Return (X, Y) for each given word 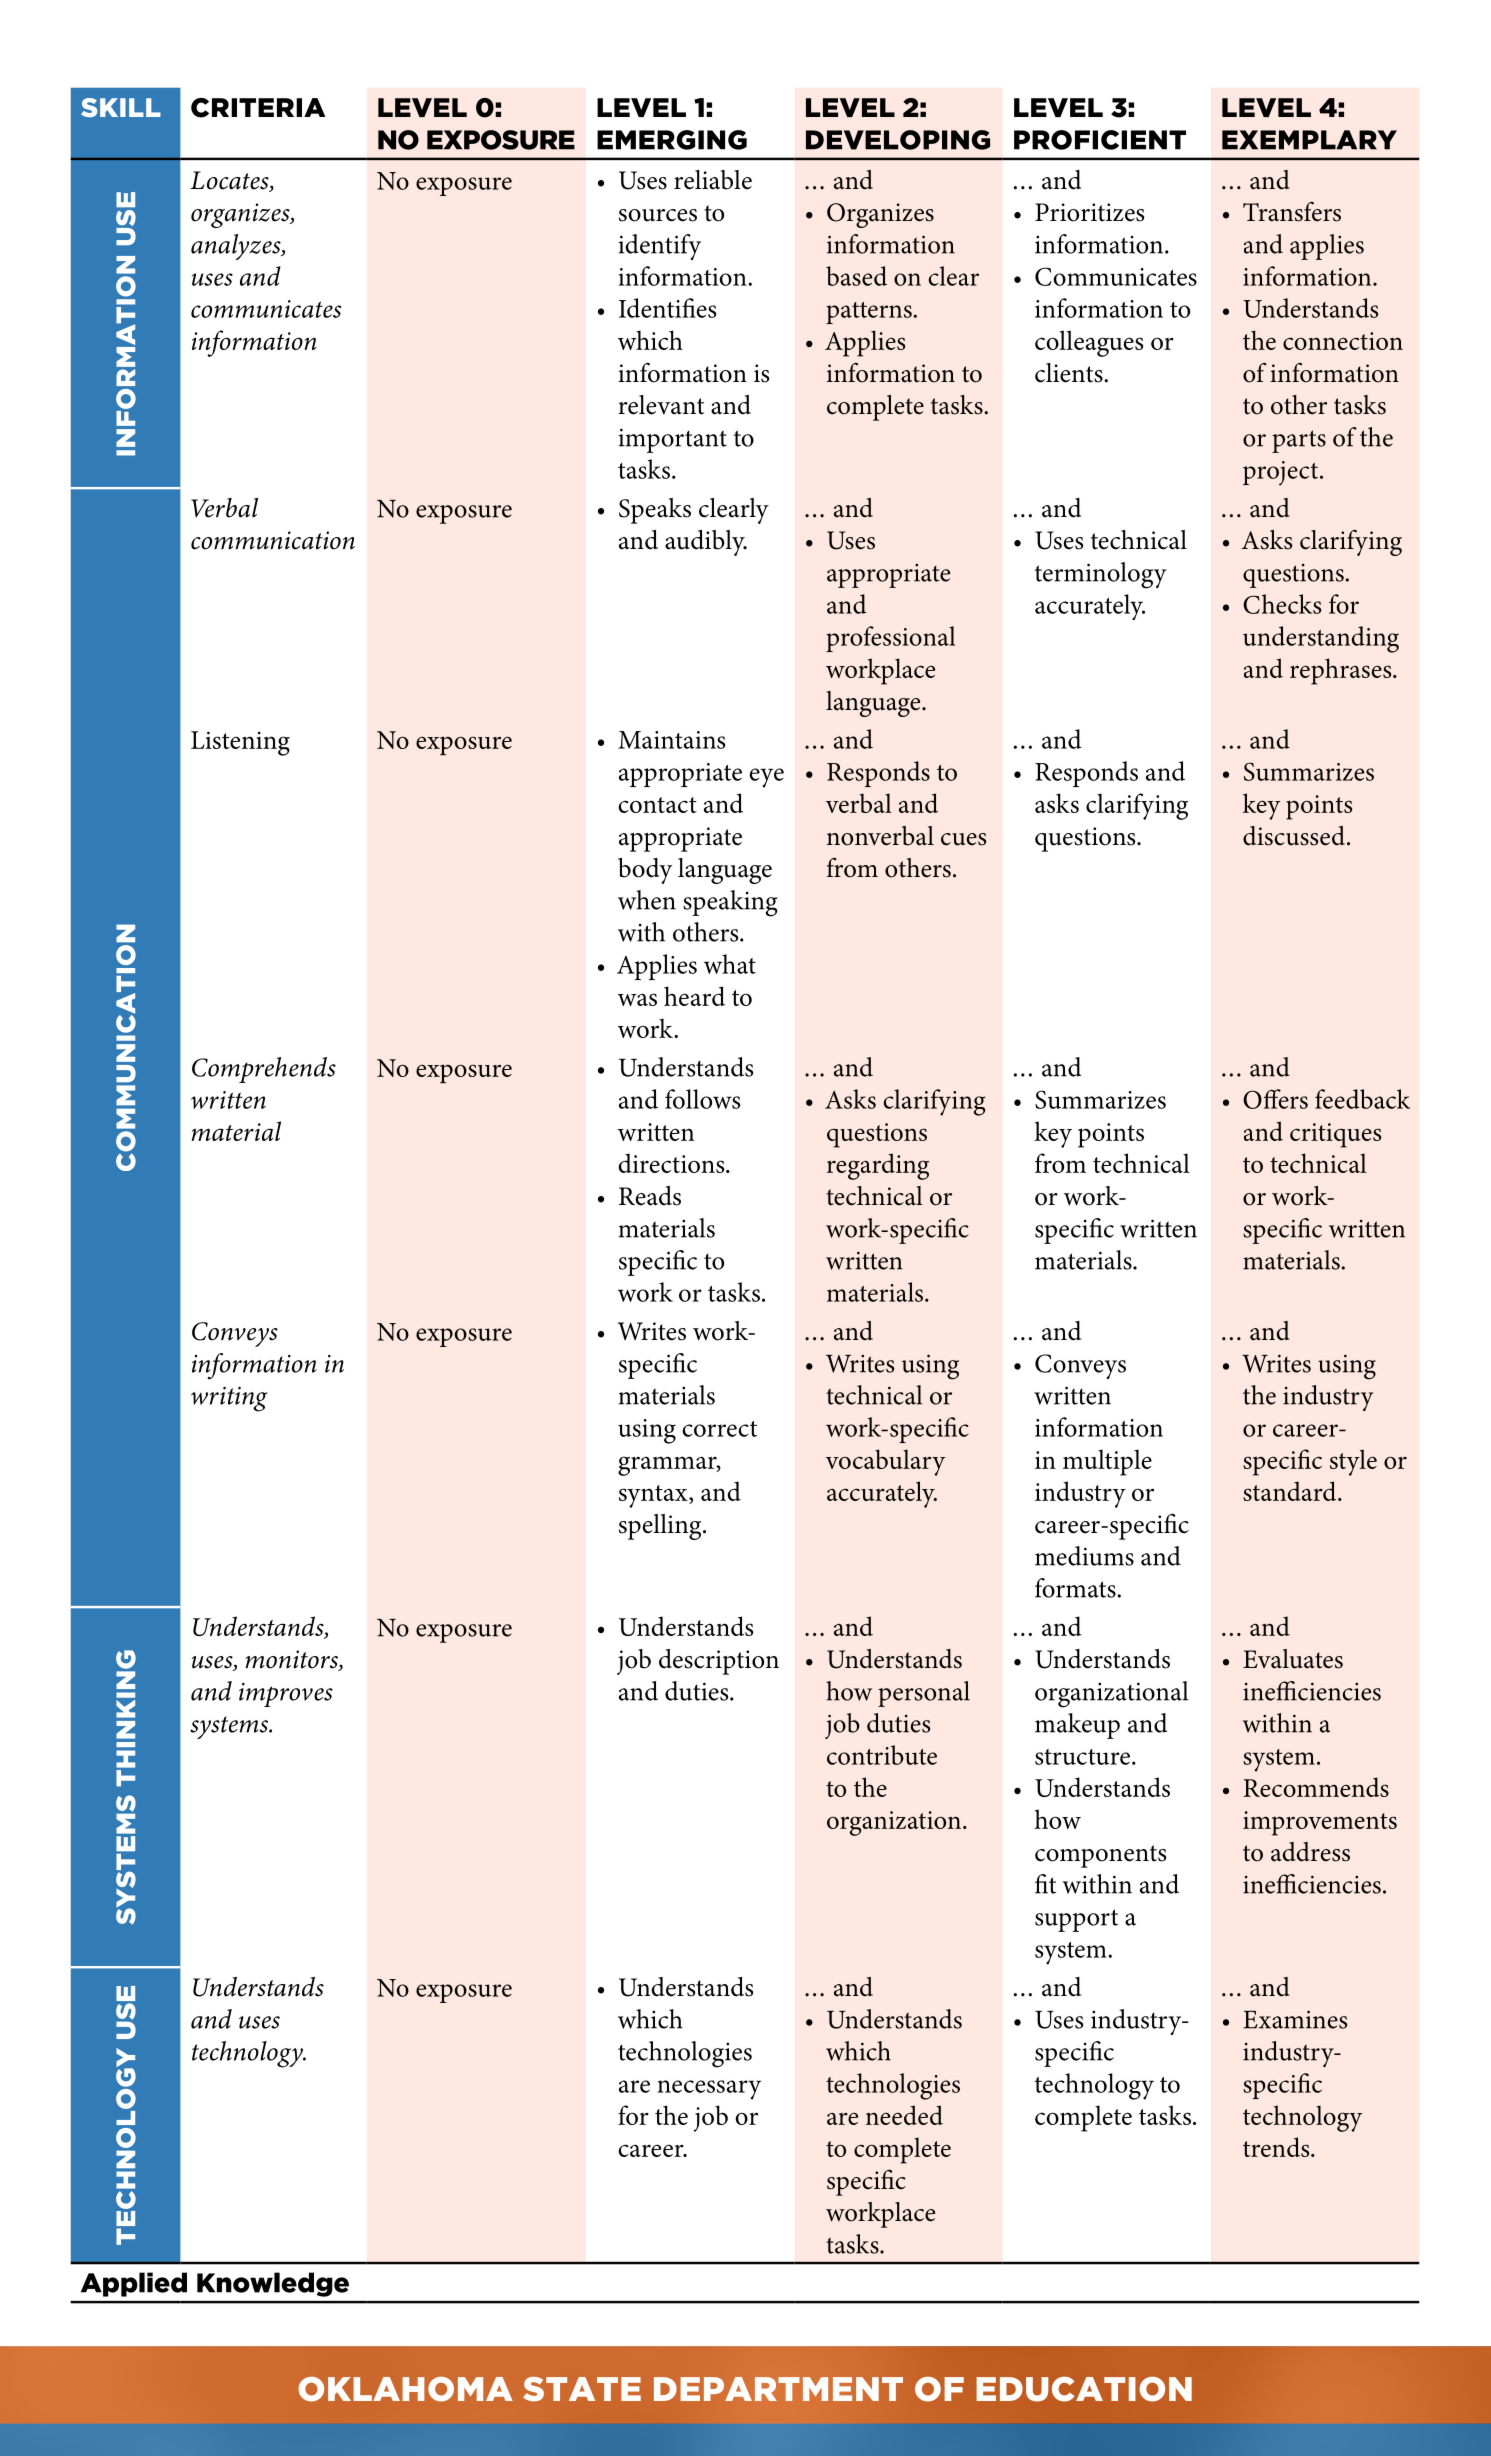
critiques (1335, 1135)
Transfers (1292, 212)
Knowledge (273, 2284)
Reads (650, 1196)
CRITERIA (258, 108)
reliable (713, 180)
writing (229, 1399)
